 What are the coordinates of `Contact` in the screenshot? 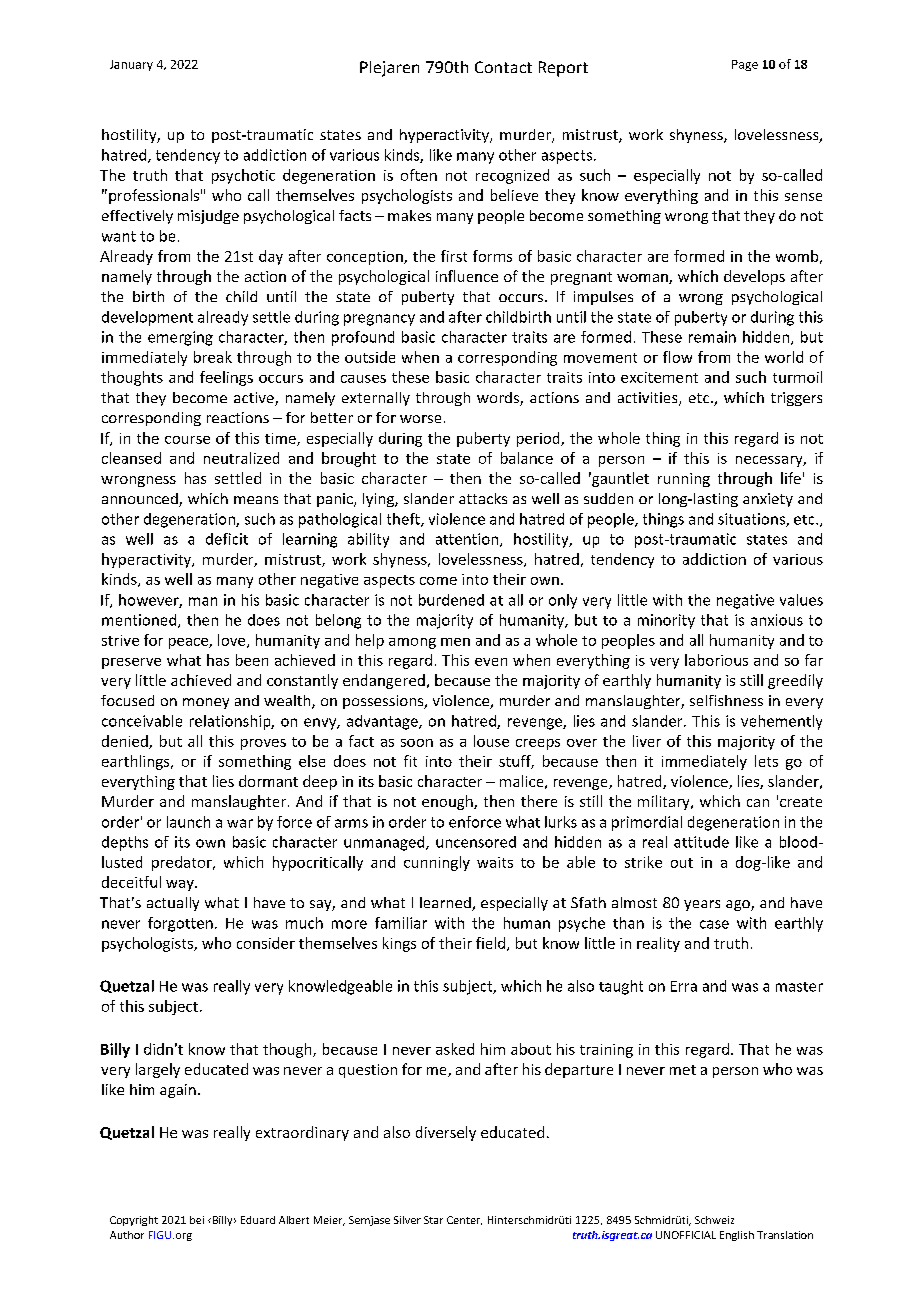 It's located at (503, 67).
